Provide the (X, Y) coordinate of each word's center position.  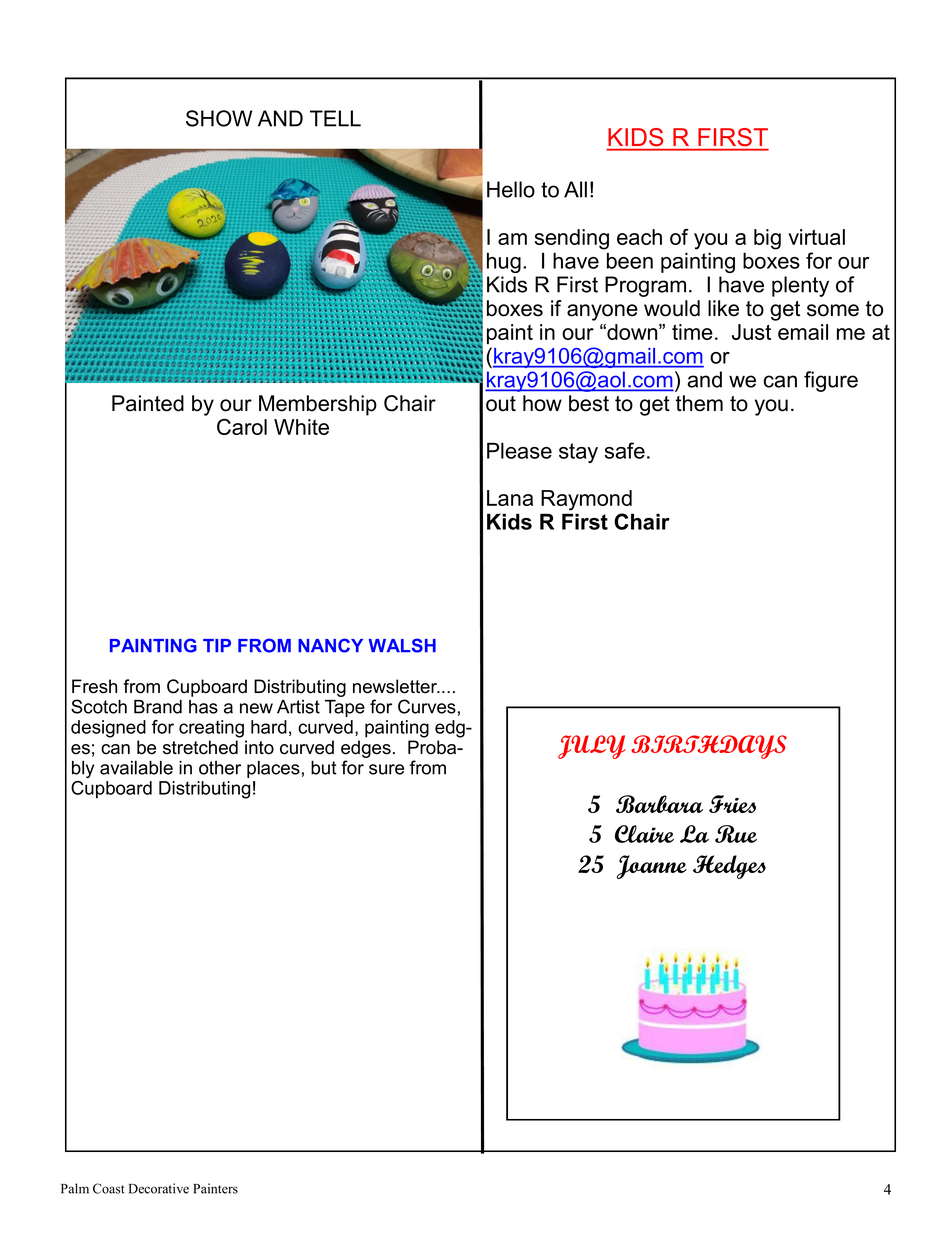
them (699, 403)
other (220, 768)
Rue (736, 834)
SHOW (219, 118)
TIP (217, 645)
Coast (109, 1188)
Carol (242, 427)
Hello (511, 189)
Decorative (159, 1188)
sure (386, 769)
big (767, 239)
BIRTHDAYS (709, 747)
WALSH (402, 645)
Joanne (652, 867)
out (501, 404)
